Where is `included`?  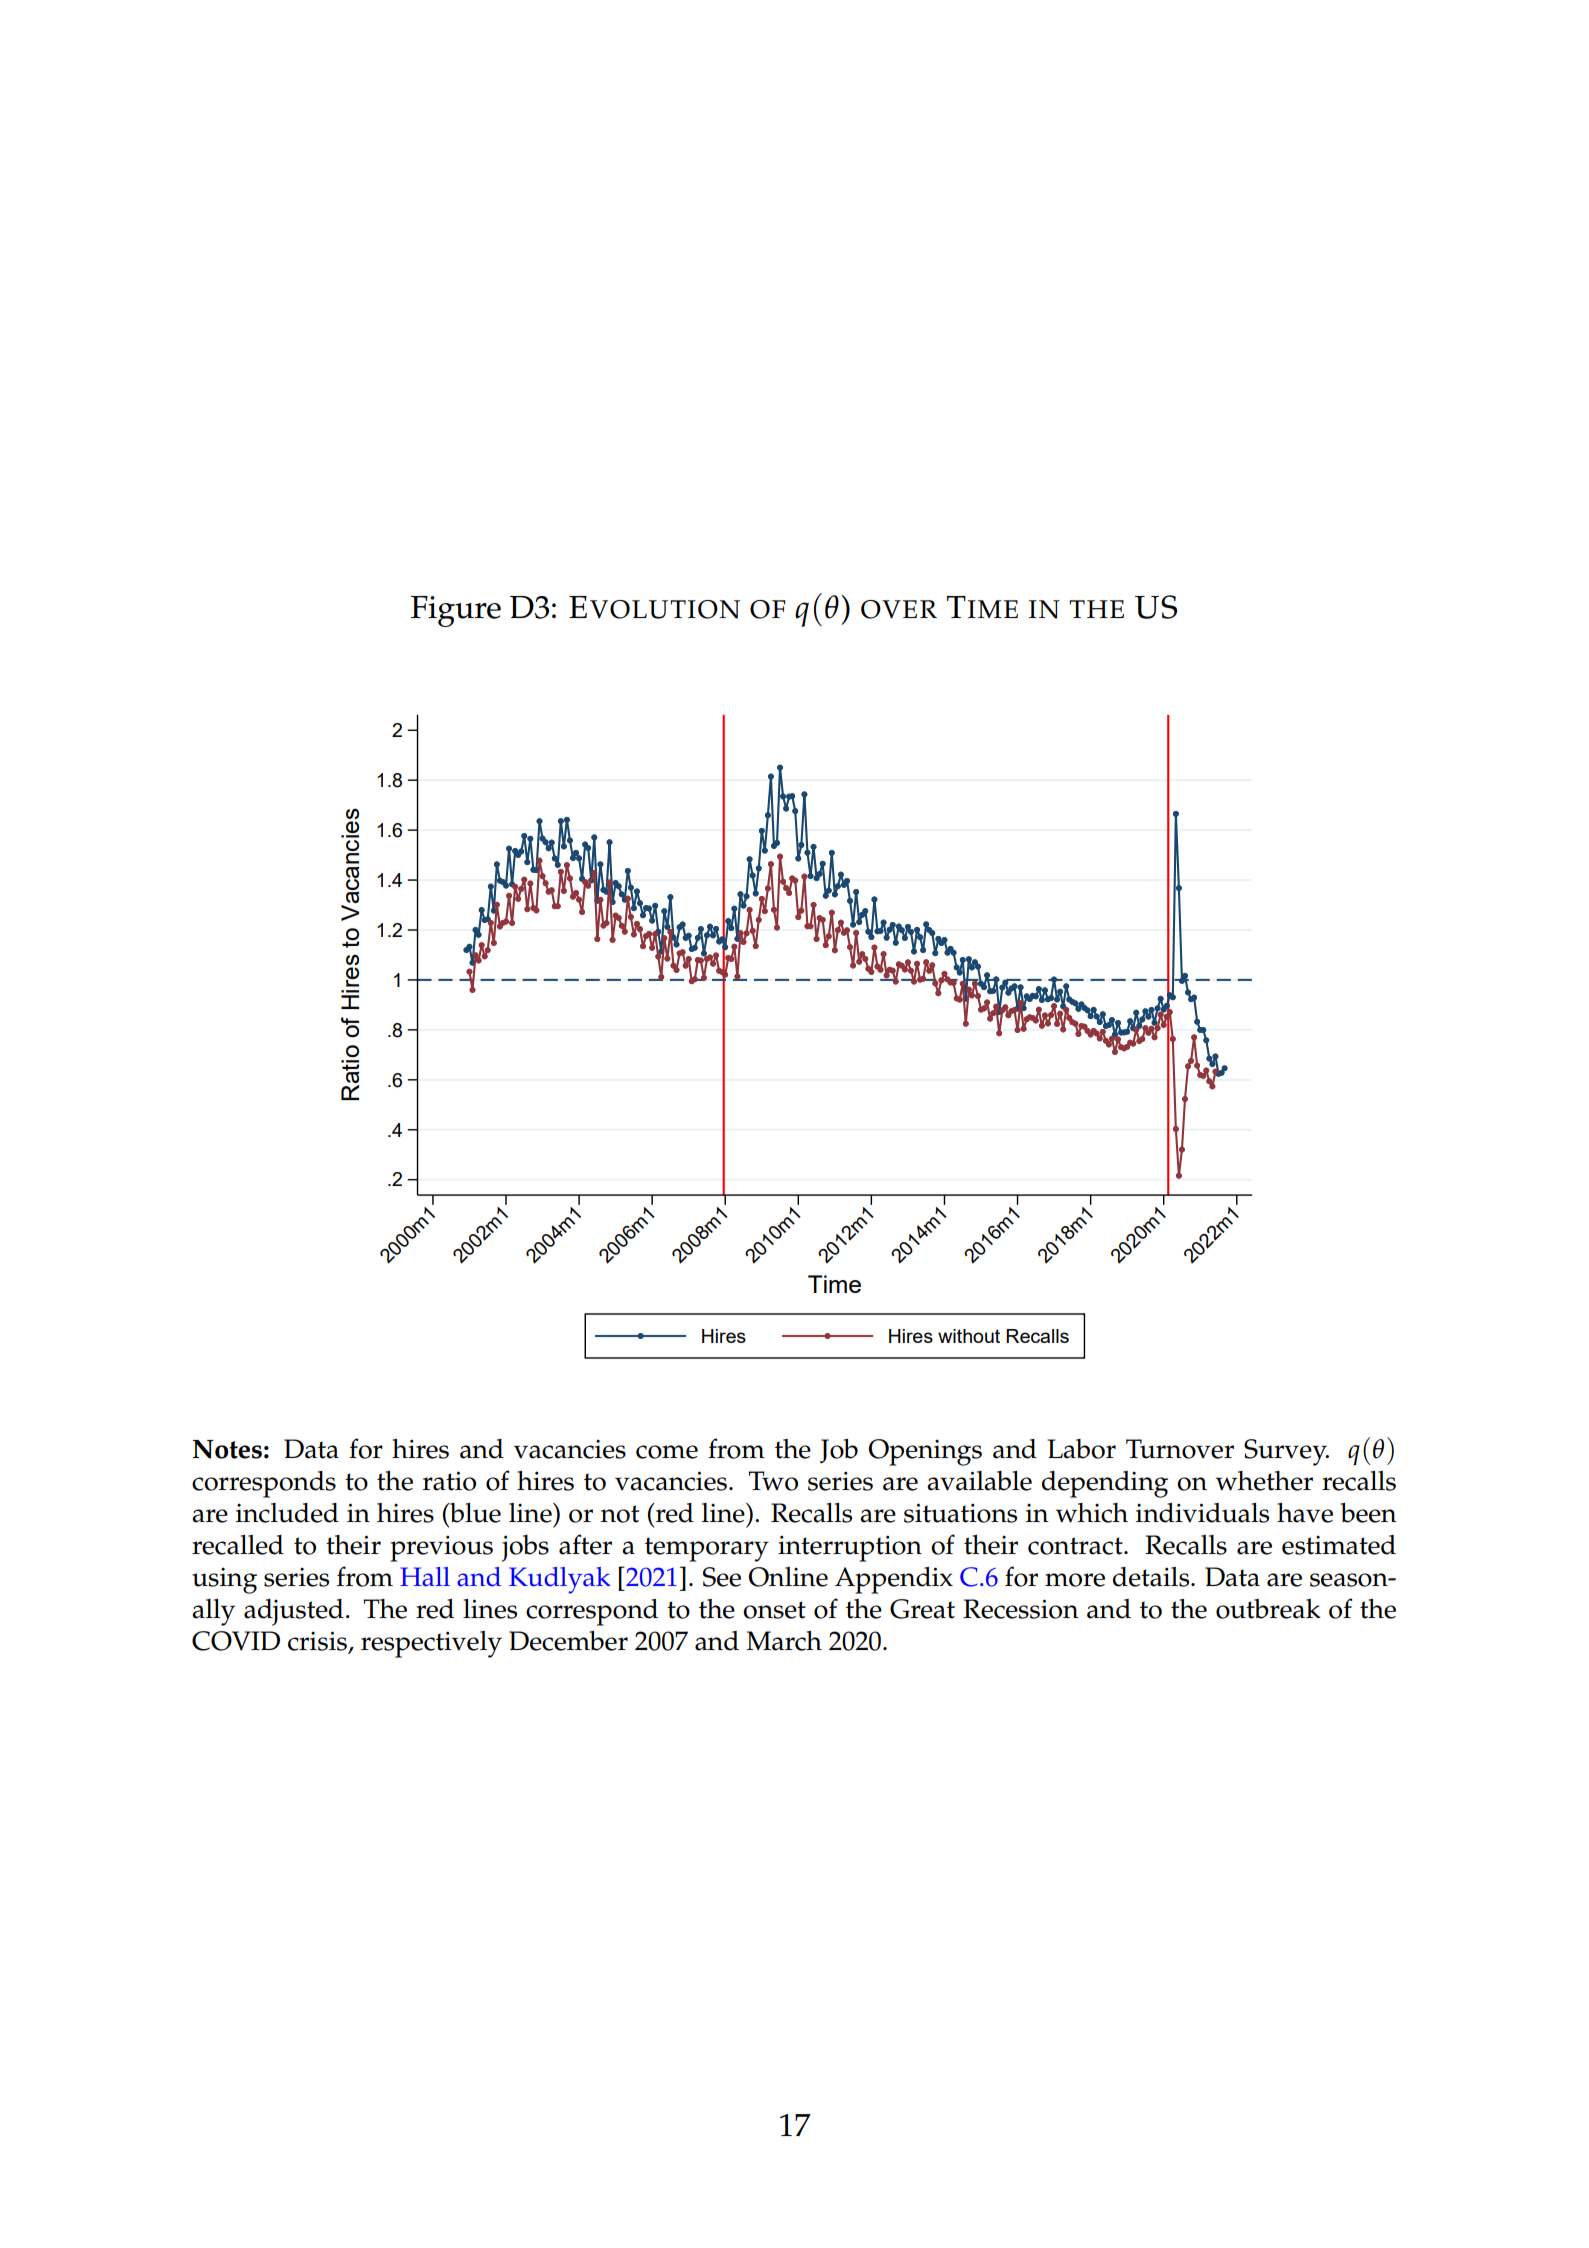 included is located at coordinates (287, 1513).
